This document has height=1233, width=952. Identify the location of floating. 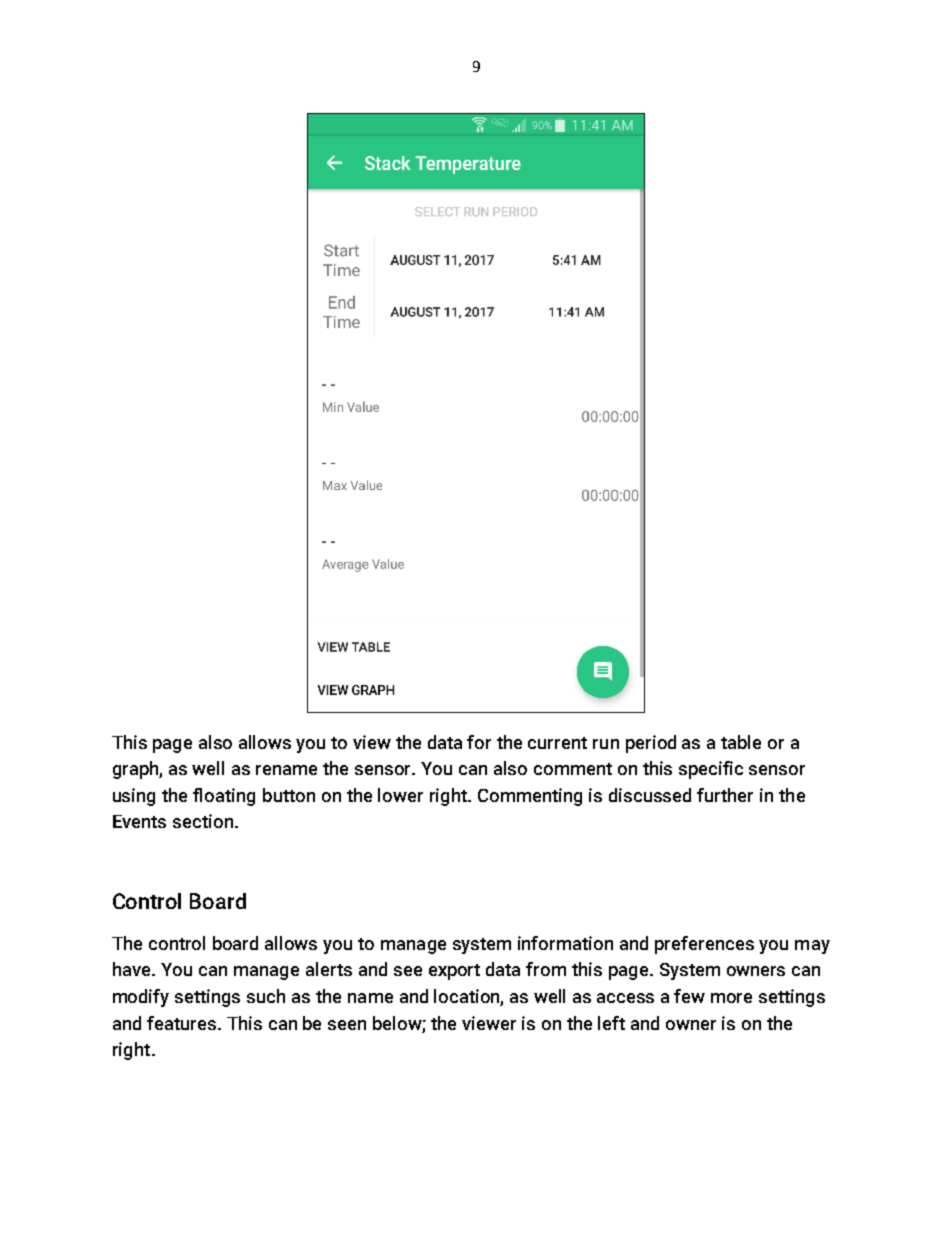
(224, 797).
